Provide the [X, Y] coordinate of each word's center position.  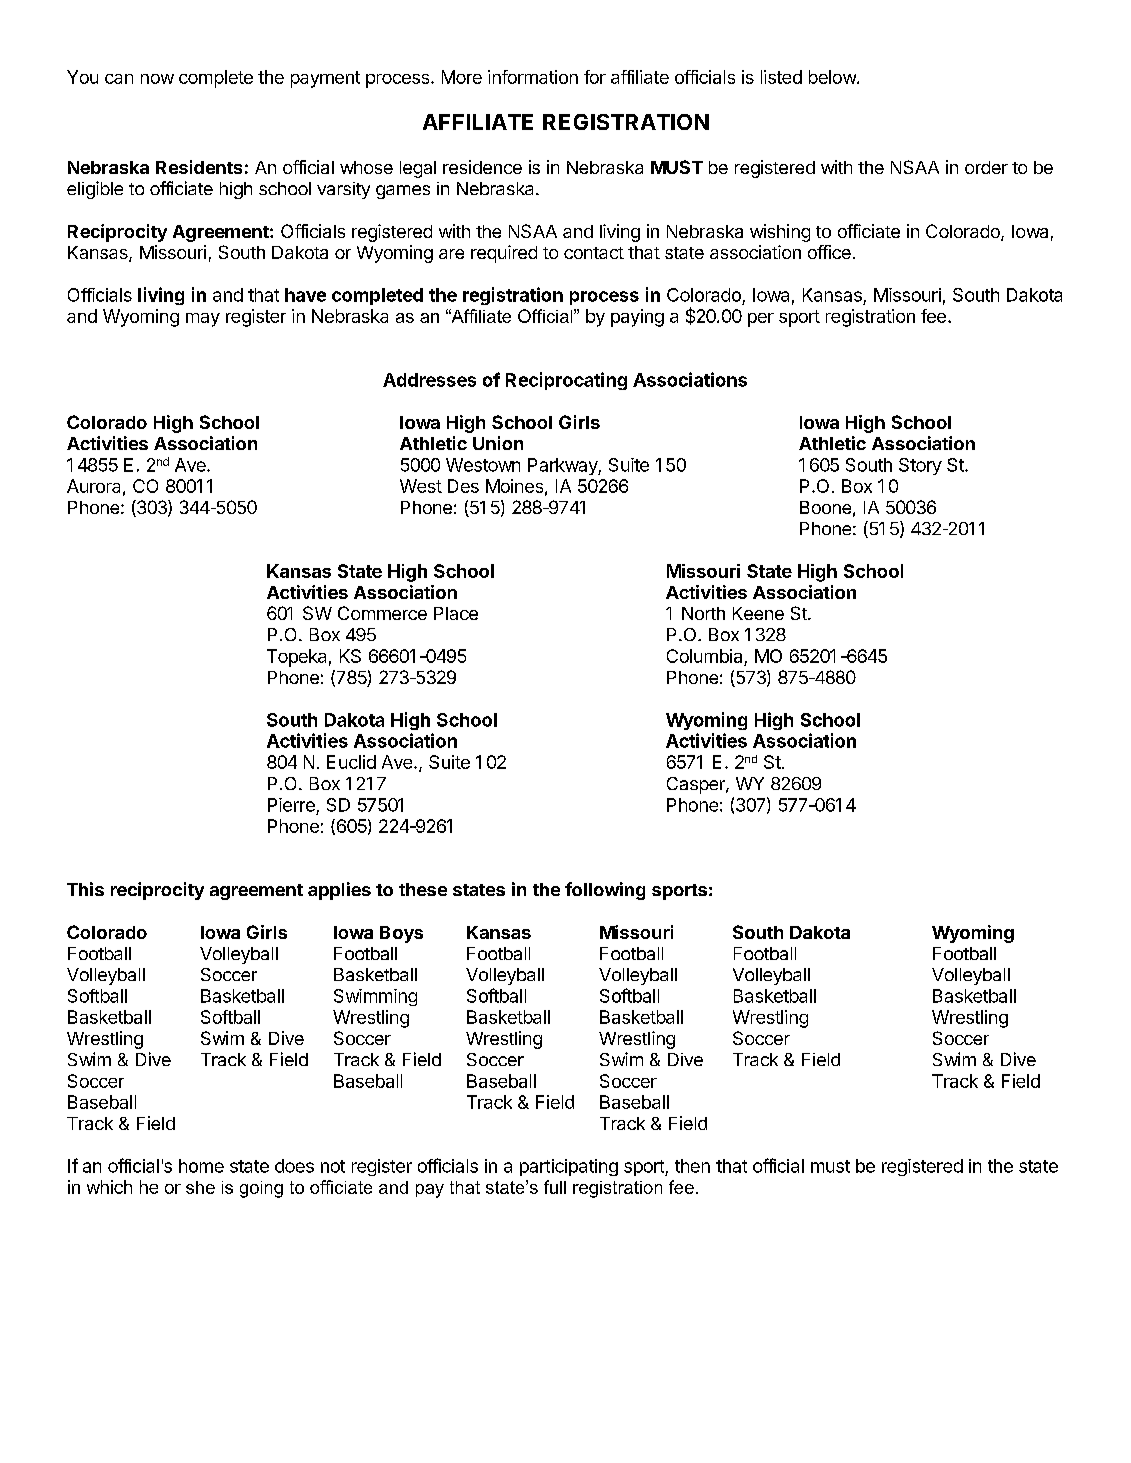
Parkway [563, 466]
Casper [697, 785]
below [833, 77]
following [605, 891]
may [203, 320]
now [157, 79]
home [201, 1166]
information [533, 77]
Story [920, 466]
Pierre [291, 805]
